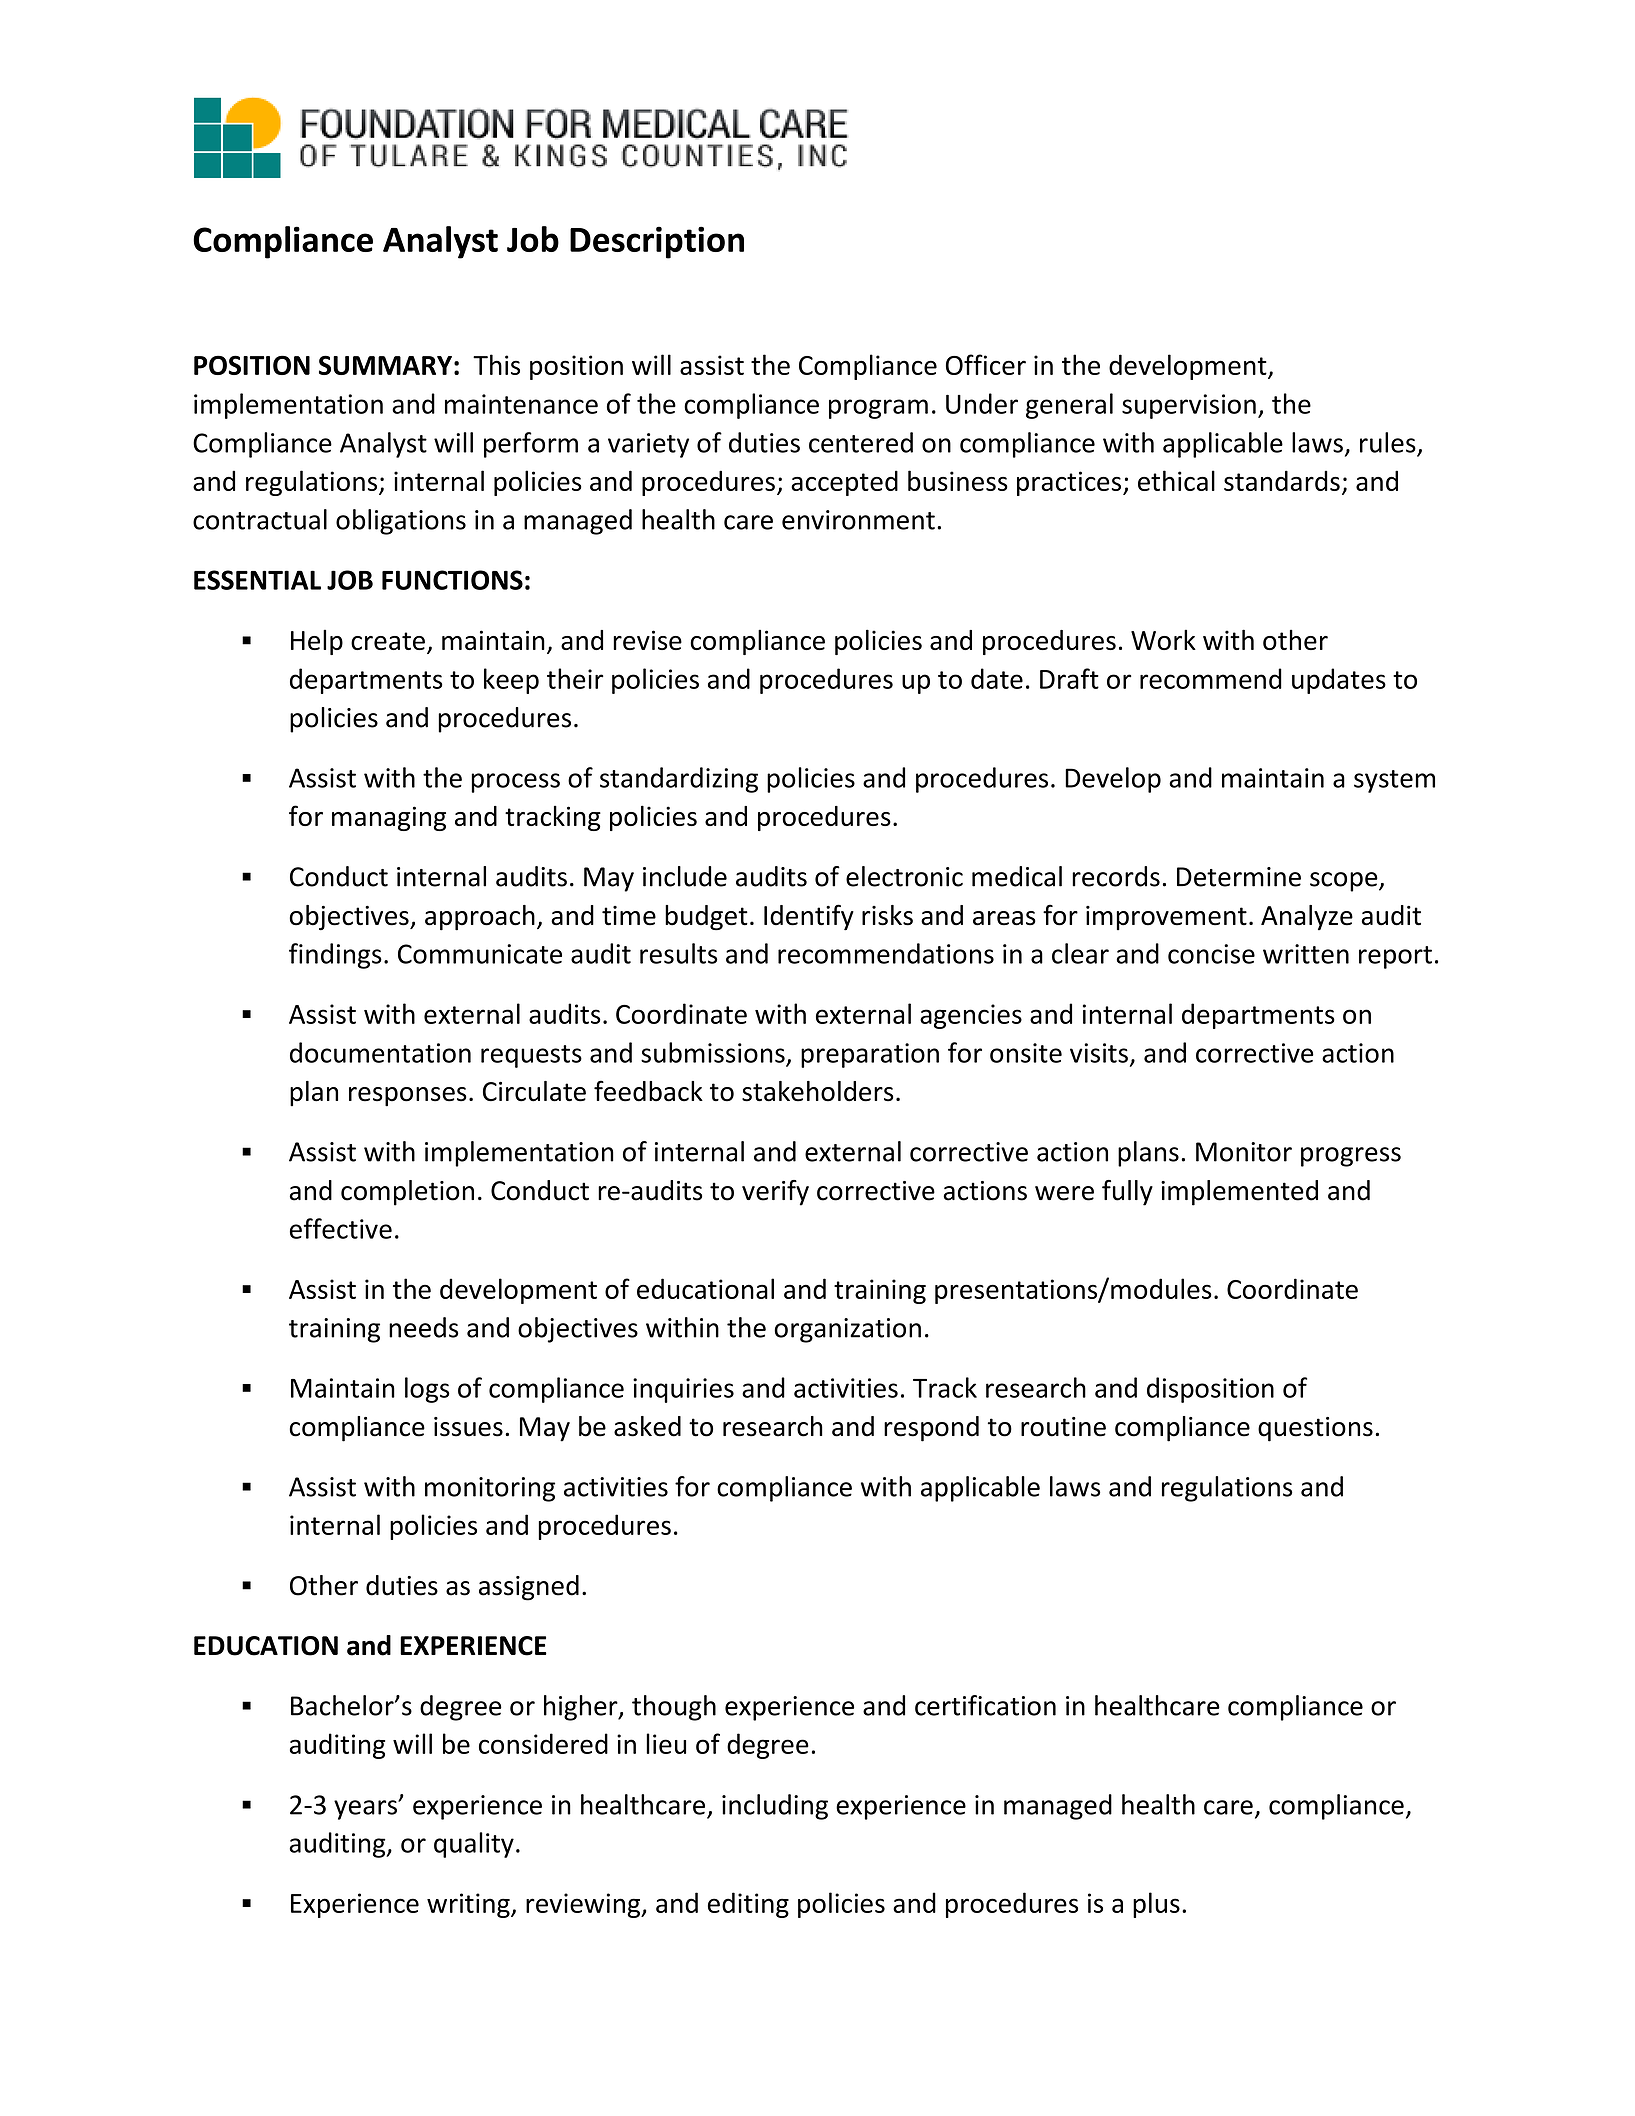 This screenshot has width=1635, height=2116. What do you see at coordinates (380, 1052) in the screenshot?
I see `documentation` at bounding box center [380, 1052].
